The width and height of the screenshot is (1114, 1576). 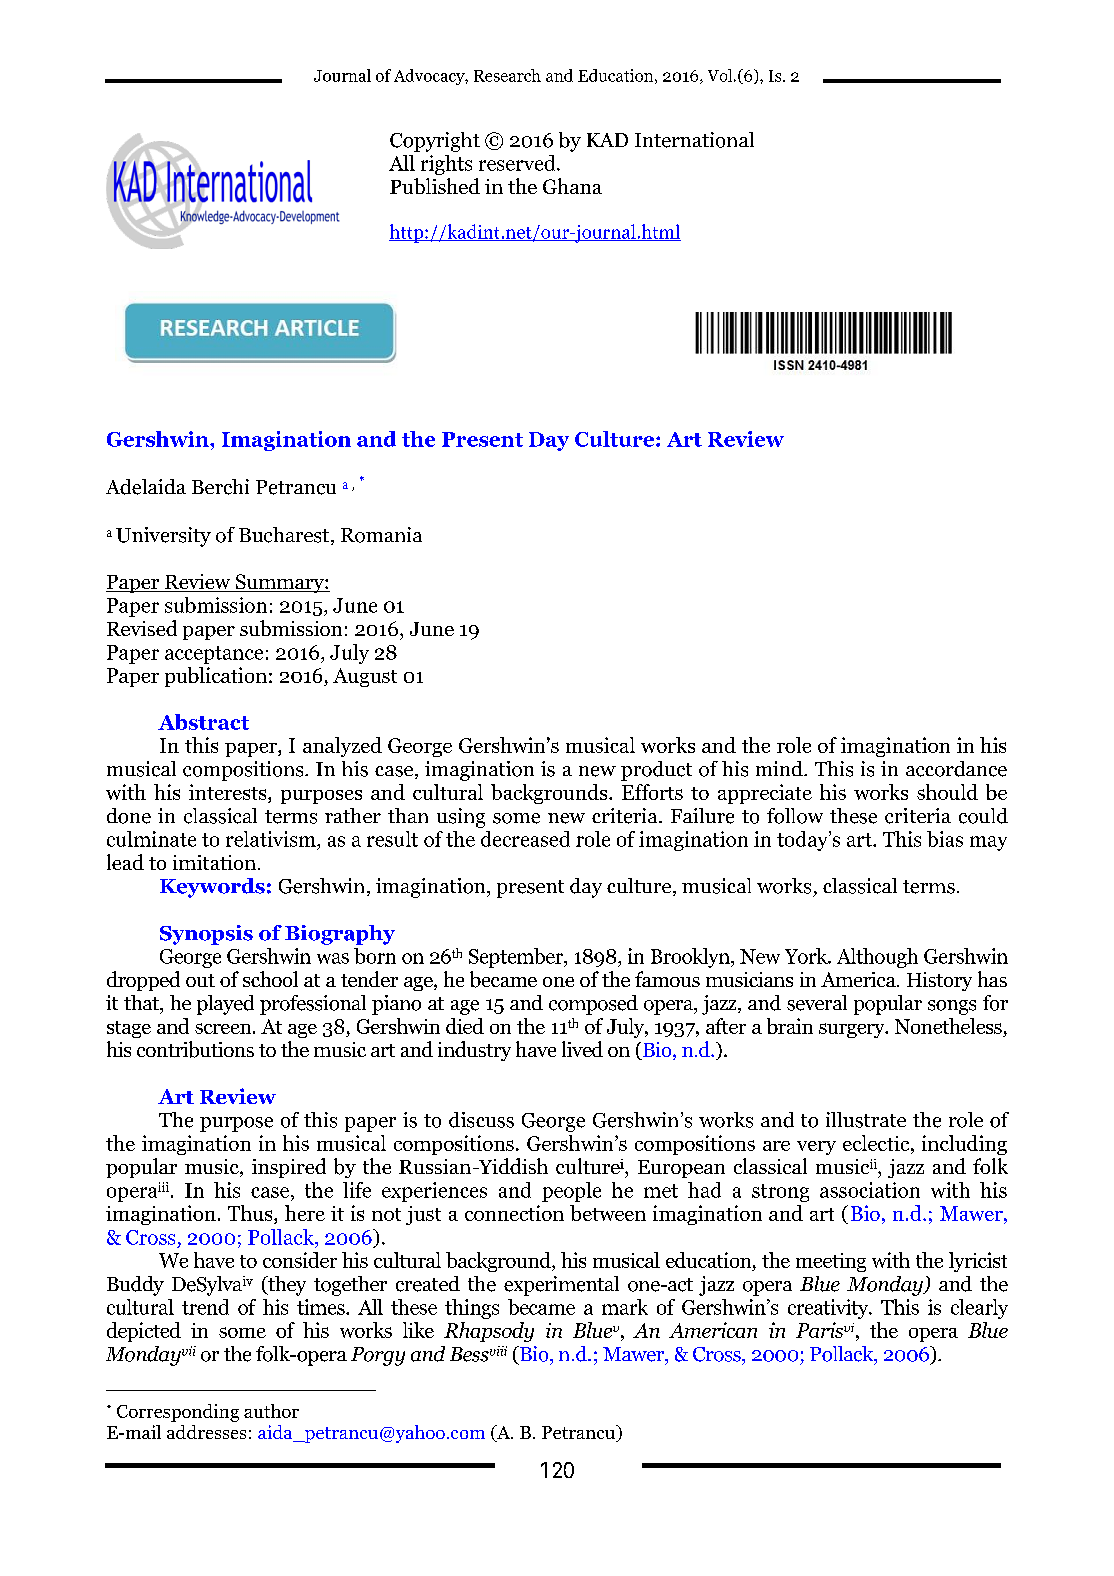 I want to click on bias, so click(x=945, y=839).
